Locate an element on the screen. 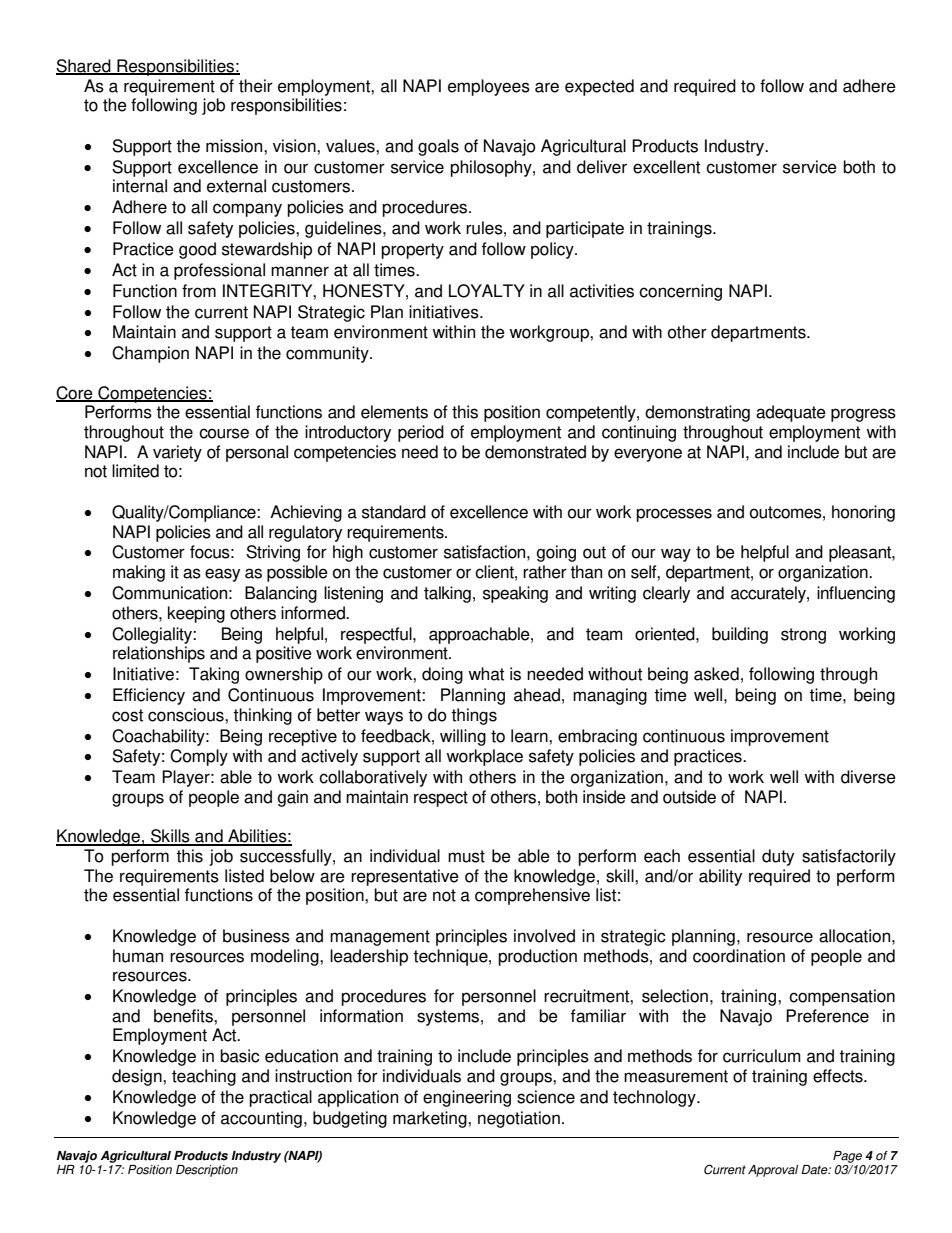 The image size is (952, 1233). strong is located at coordinates (803, 636).
